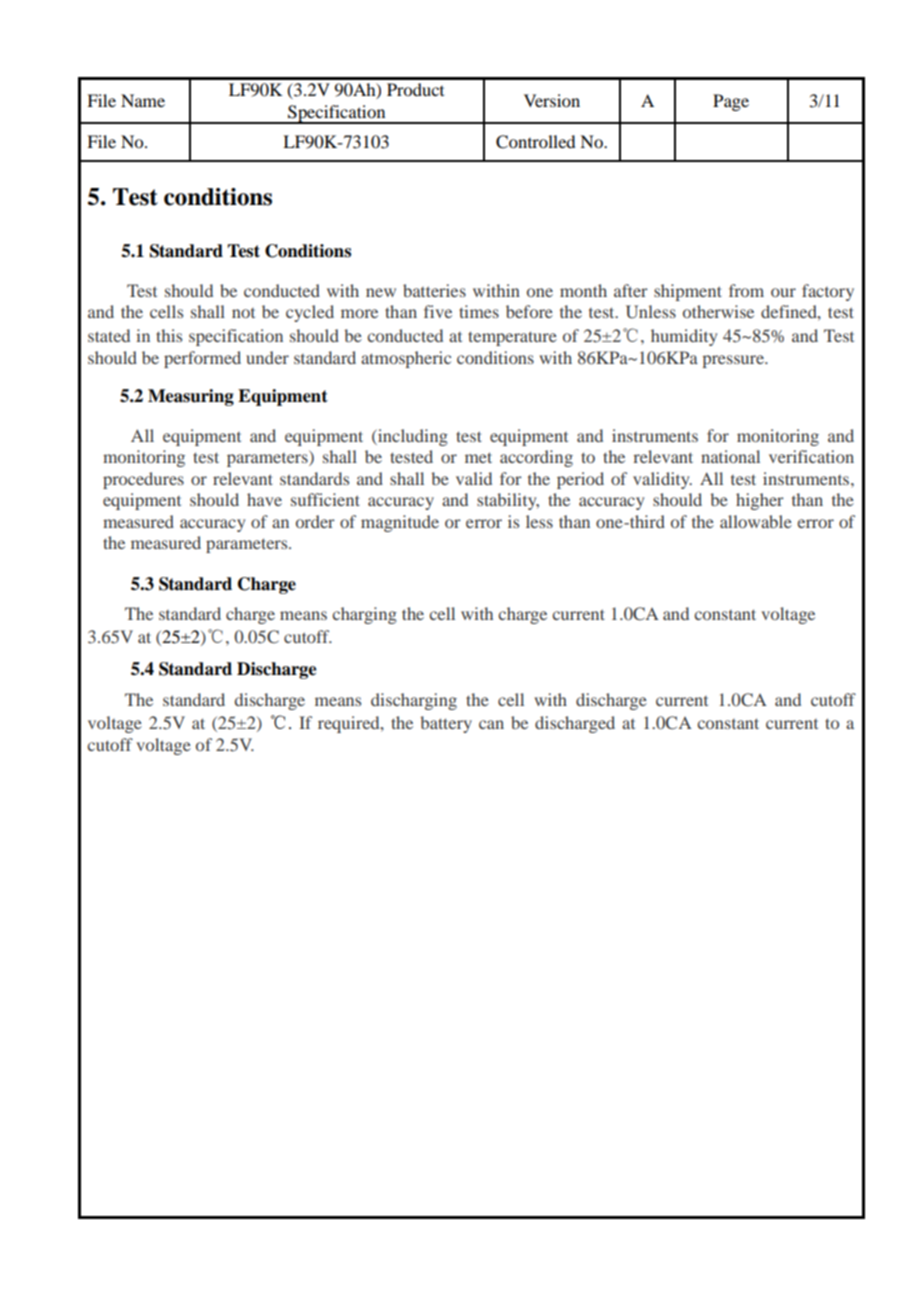 The image size is (924, 1308). I want to click on battery, so click(446, 724).
